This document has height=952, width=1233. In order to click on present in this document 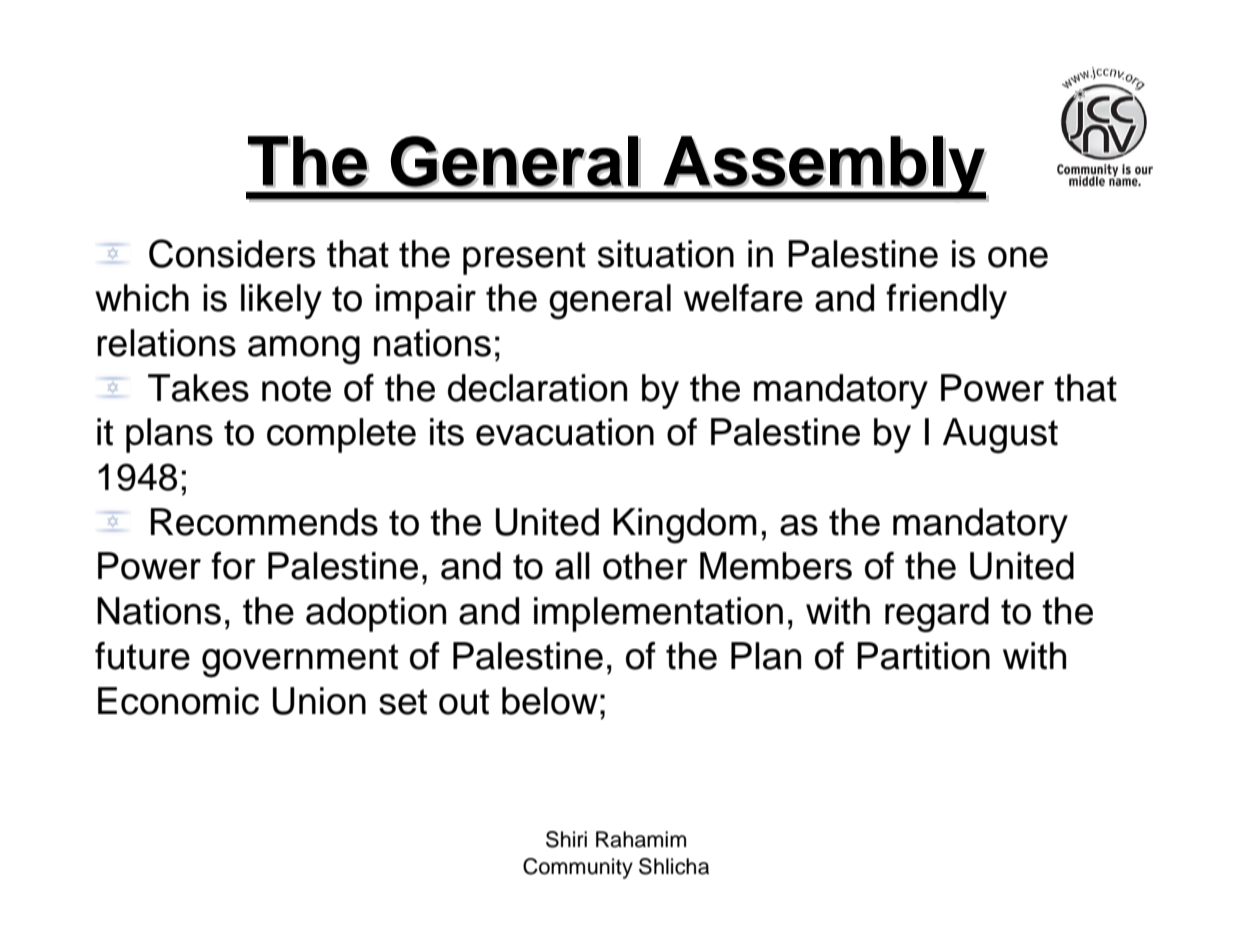, I will do `click(524, 258)`.
